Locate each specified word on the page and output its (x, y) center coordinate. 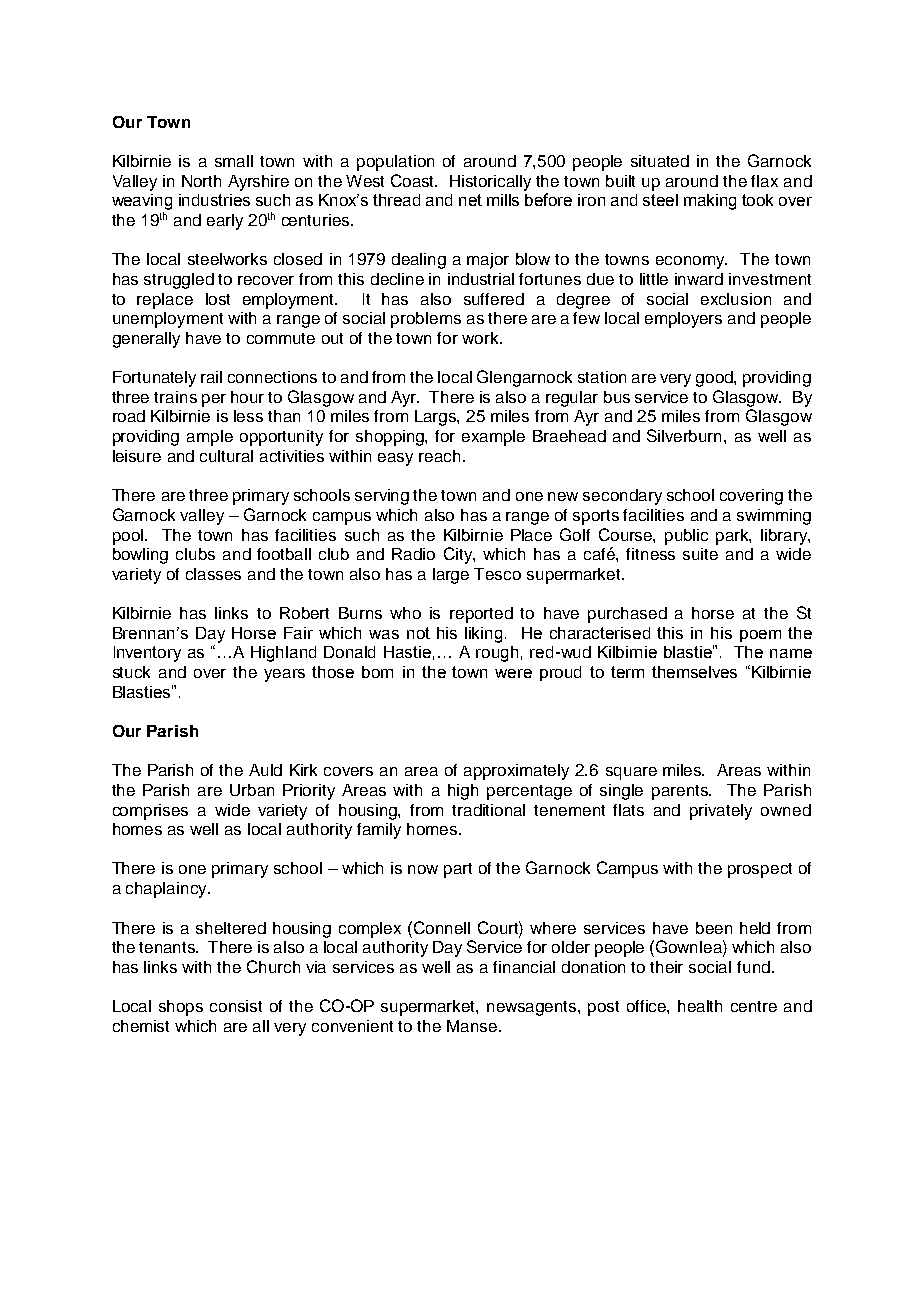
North (201, 181)
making (710, 202)
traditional (488, 810)
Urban (252, 790)
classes (213, 574)
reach (439, 456)
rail (211, 377)
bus (617, 397)
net (470, 200)
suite (700, 554)
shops (181, 1008)
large (451, 576)
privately (721, 812)
